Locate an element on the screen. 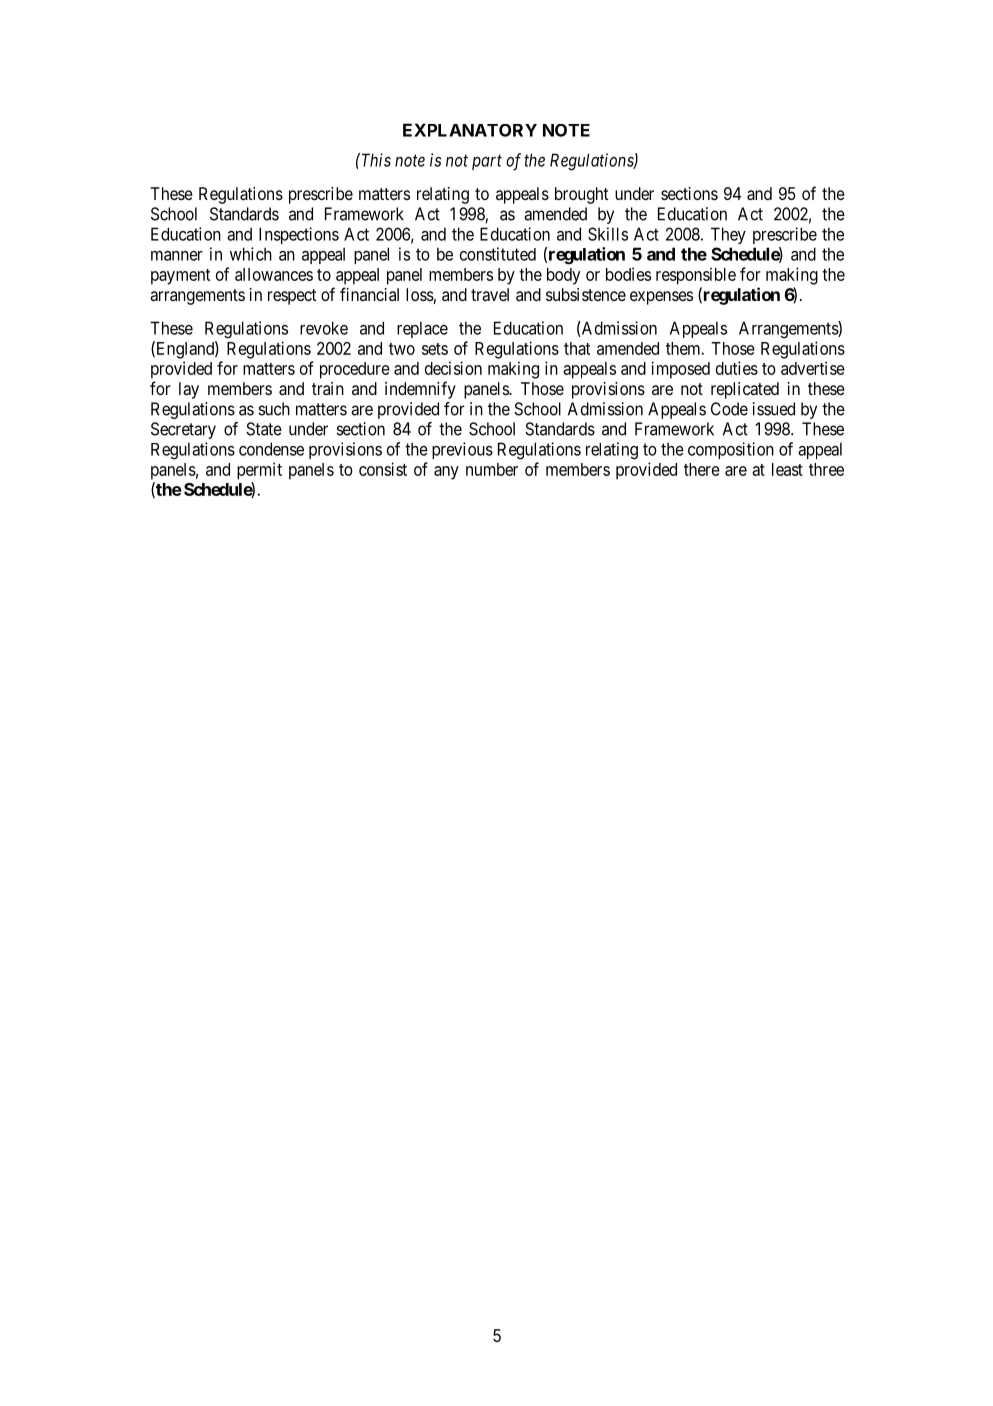 The width and height of the screenshot is (993, 1406). number is located at coordinates (492, 469).
